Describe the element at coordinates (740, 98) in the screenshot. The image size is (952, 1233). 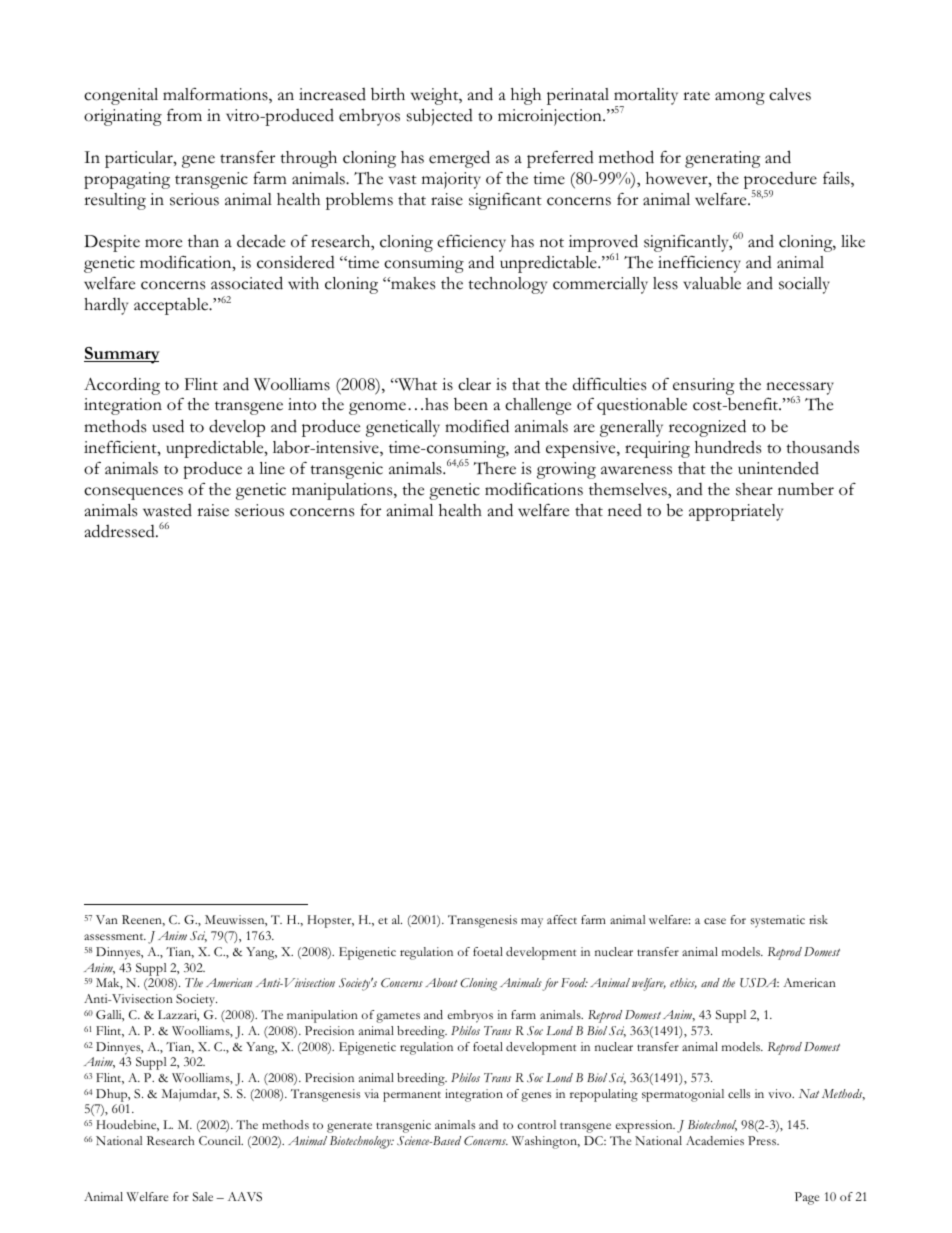
I see `among` at that location.
